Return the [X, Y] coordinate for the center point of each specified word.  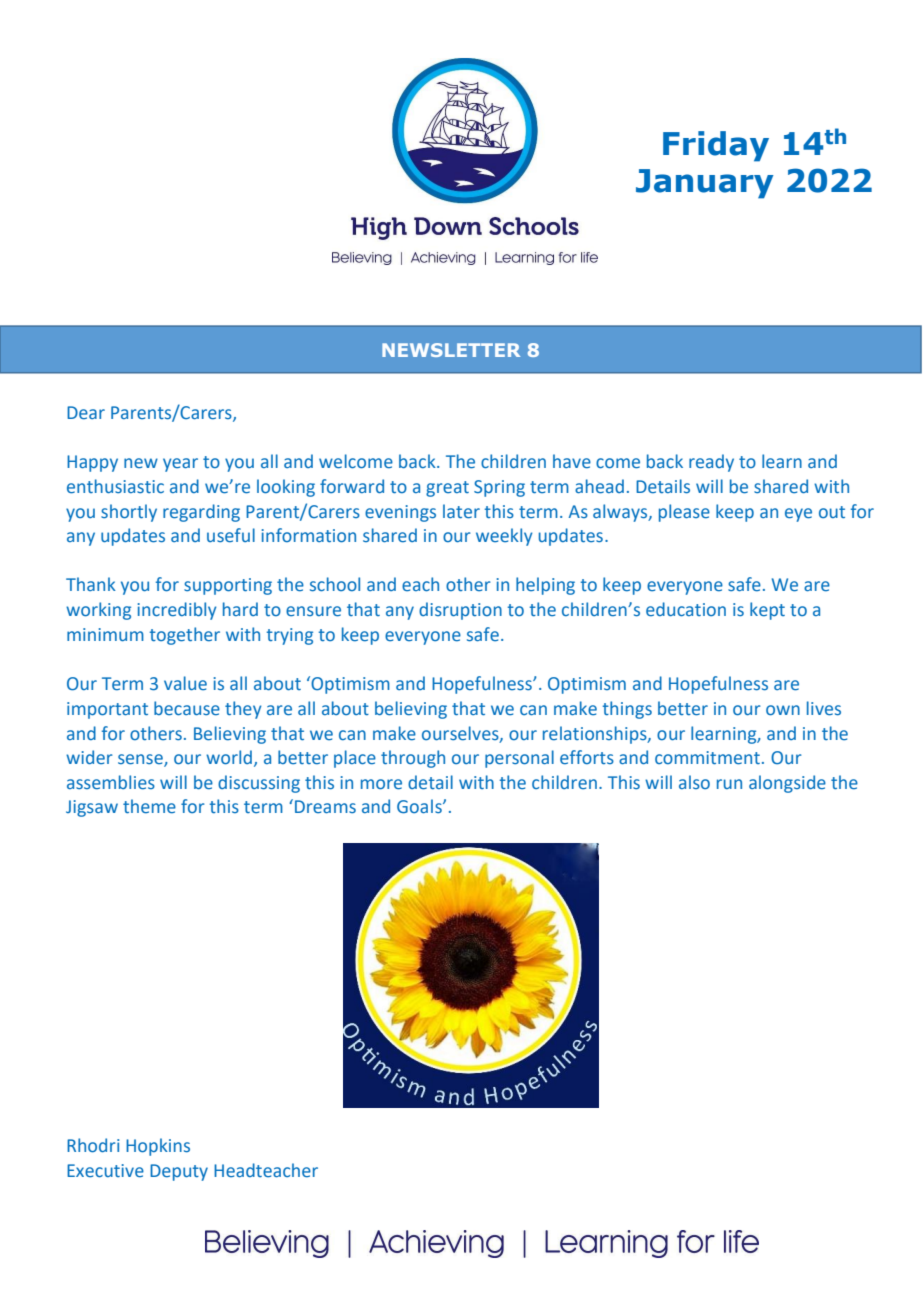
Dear [86, 413]
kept [767, 611]
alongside [787, 784]
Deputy [179, 1172]
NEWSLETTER [451, 350]
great [447, 489]
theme [149, 806]
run [729, 784]
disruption [460, 611]
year [180, 465]
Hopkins [158, 1147]
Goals [420, 806]
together [185, 636]
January [705, 184]
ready [711, 463]
